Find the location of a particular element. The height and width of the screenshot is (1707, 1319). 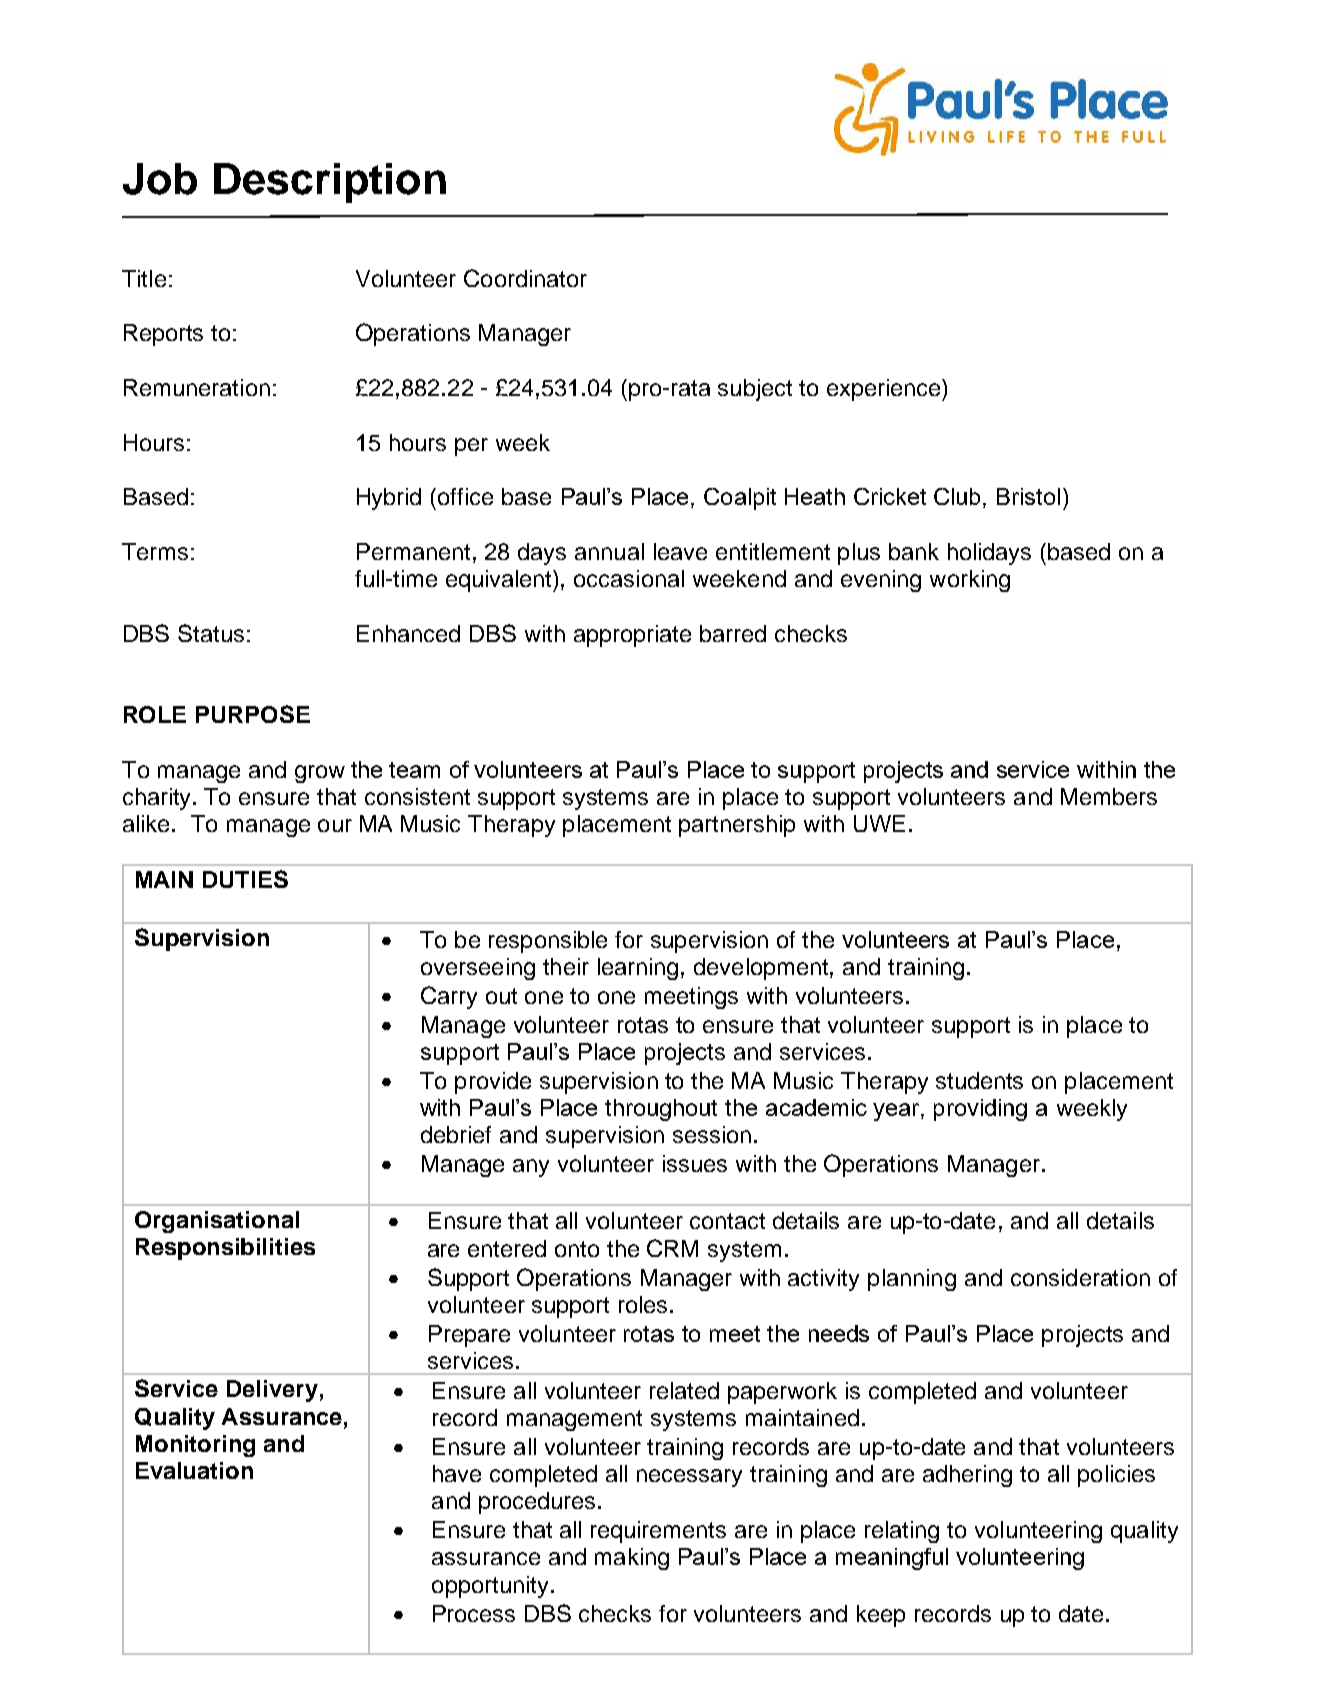

Evaluation is located at coordinates (194, 1470).
